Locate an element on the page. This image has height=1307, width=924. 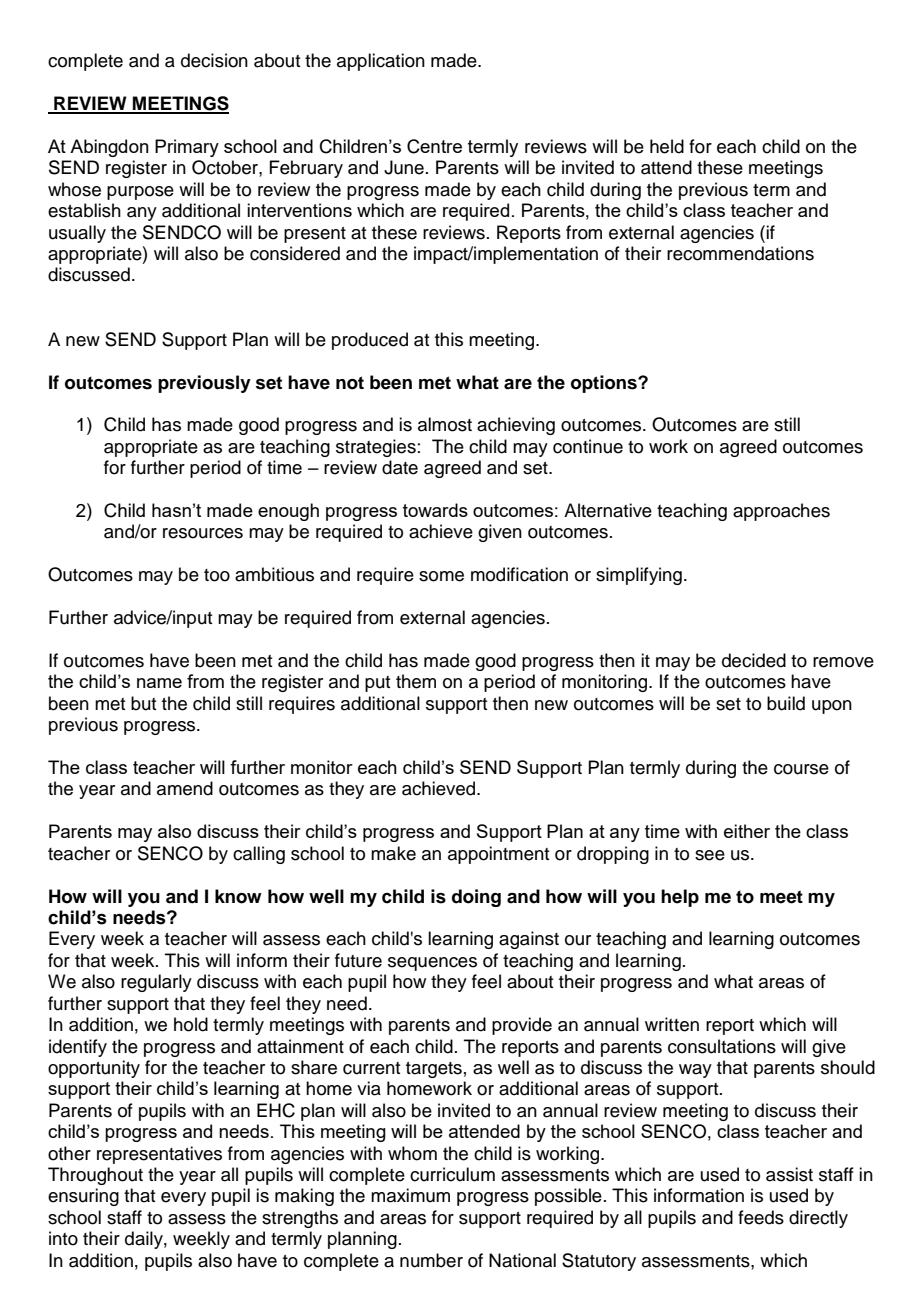
Centre is located at coordinates (434, 146).
